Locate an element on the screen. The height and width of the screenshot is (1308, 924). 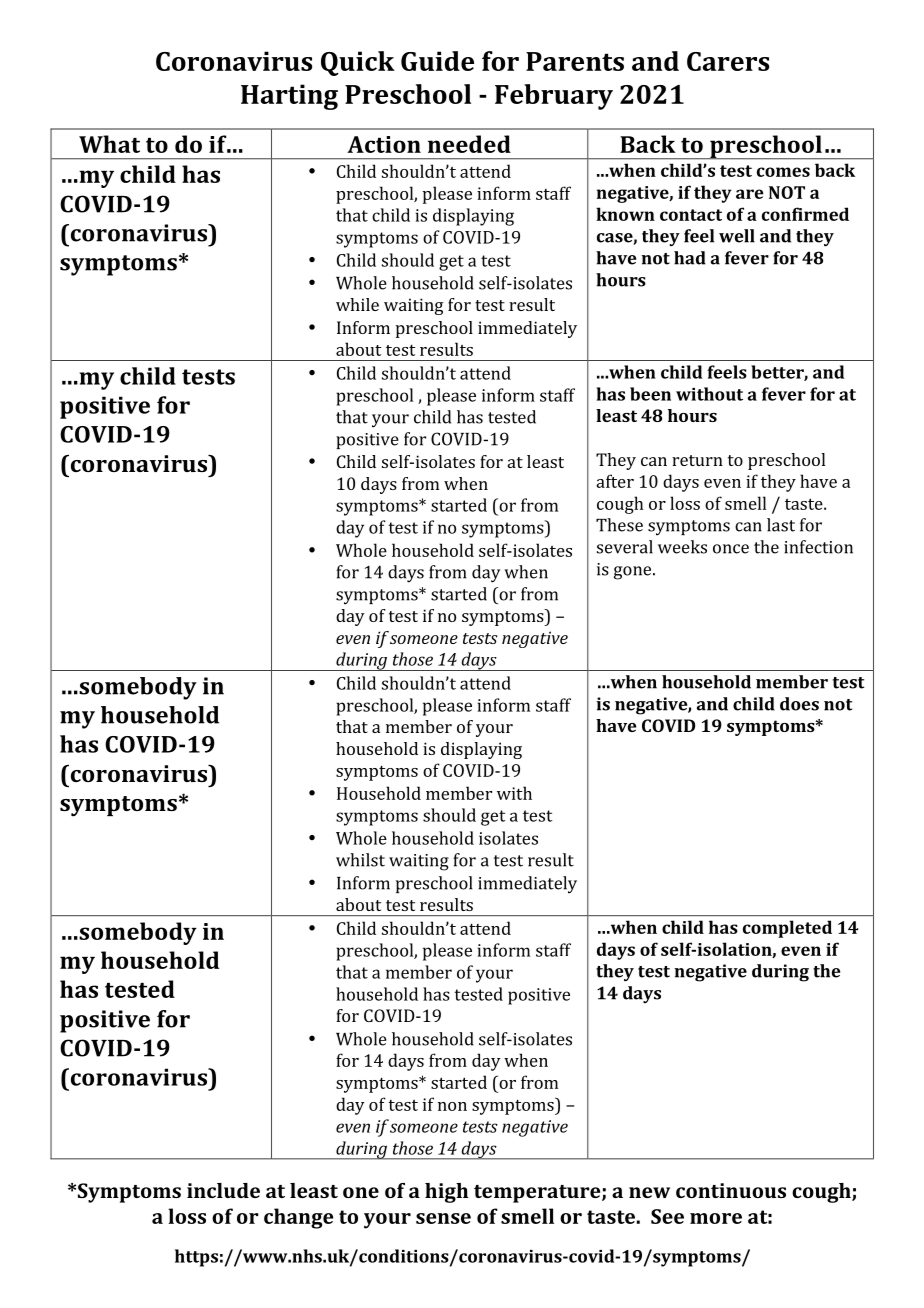
include is located at coordinates (223, 1190).
